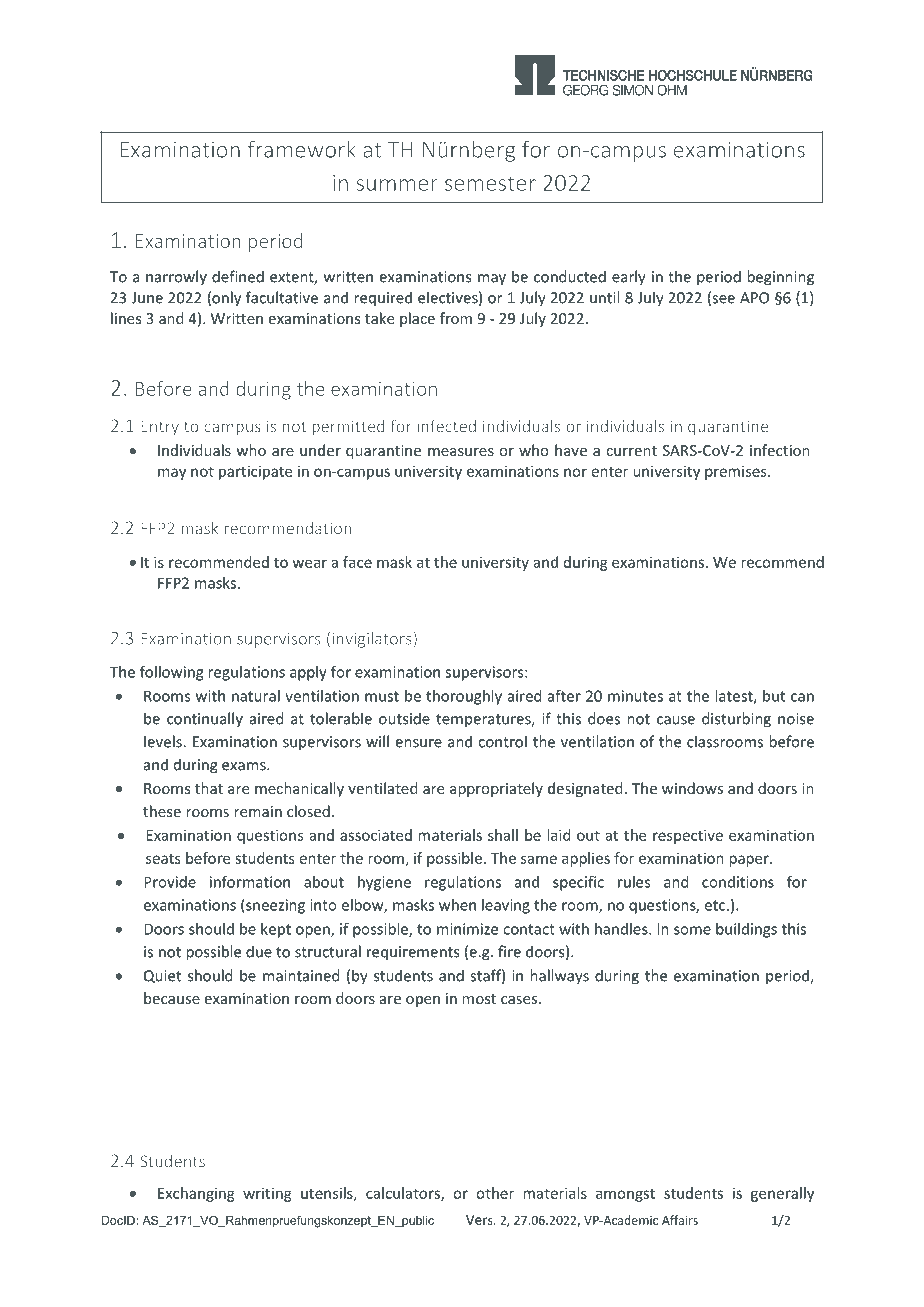 The height and width of the image is (1307, 924). I want to click on premises, so click(737, 472).
